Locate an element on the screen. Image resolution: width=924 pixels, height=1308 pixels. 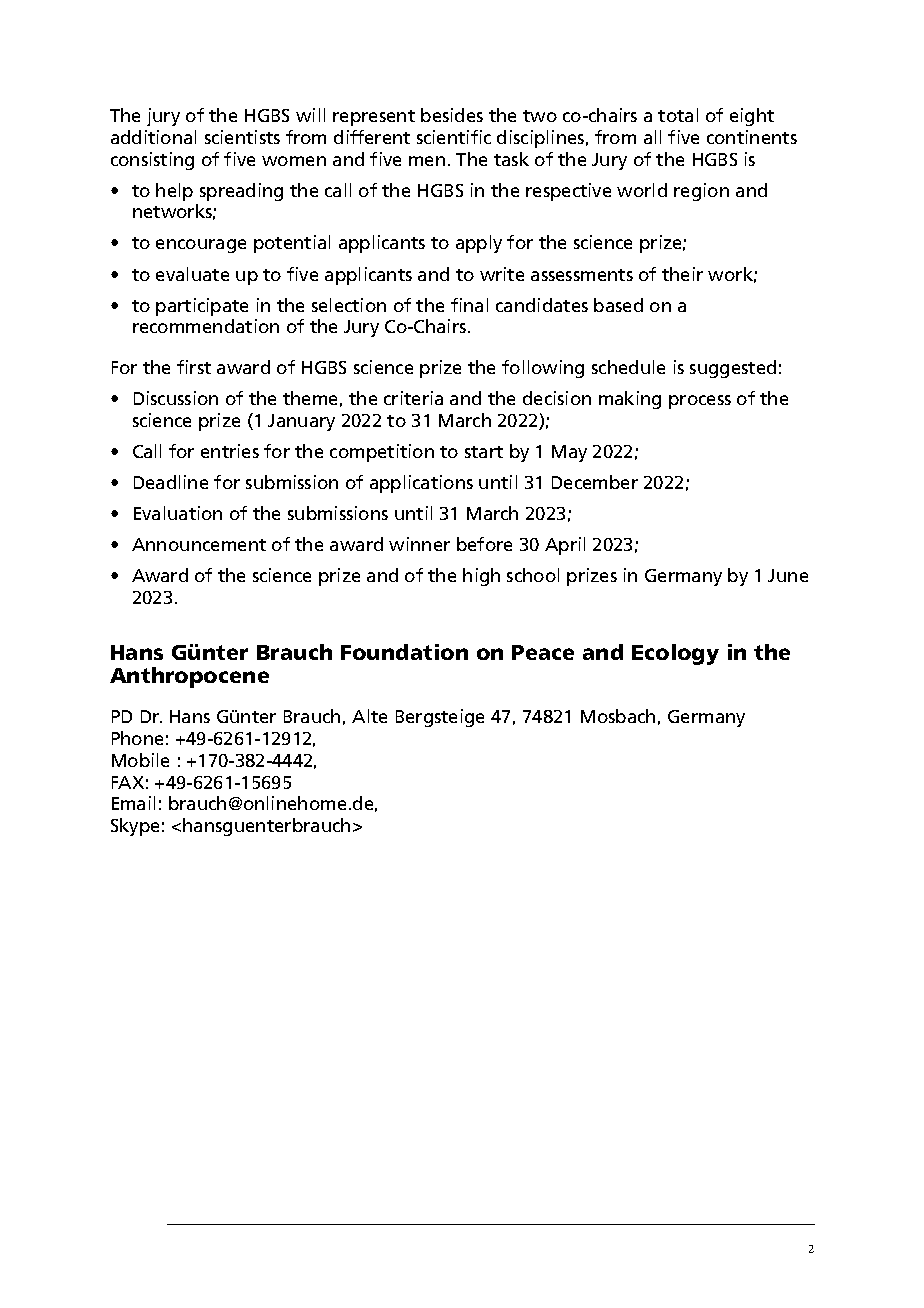
scientific is located at coordinates (454, 137).
